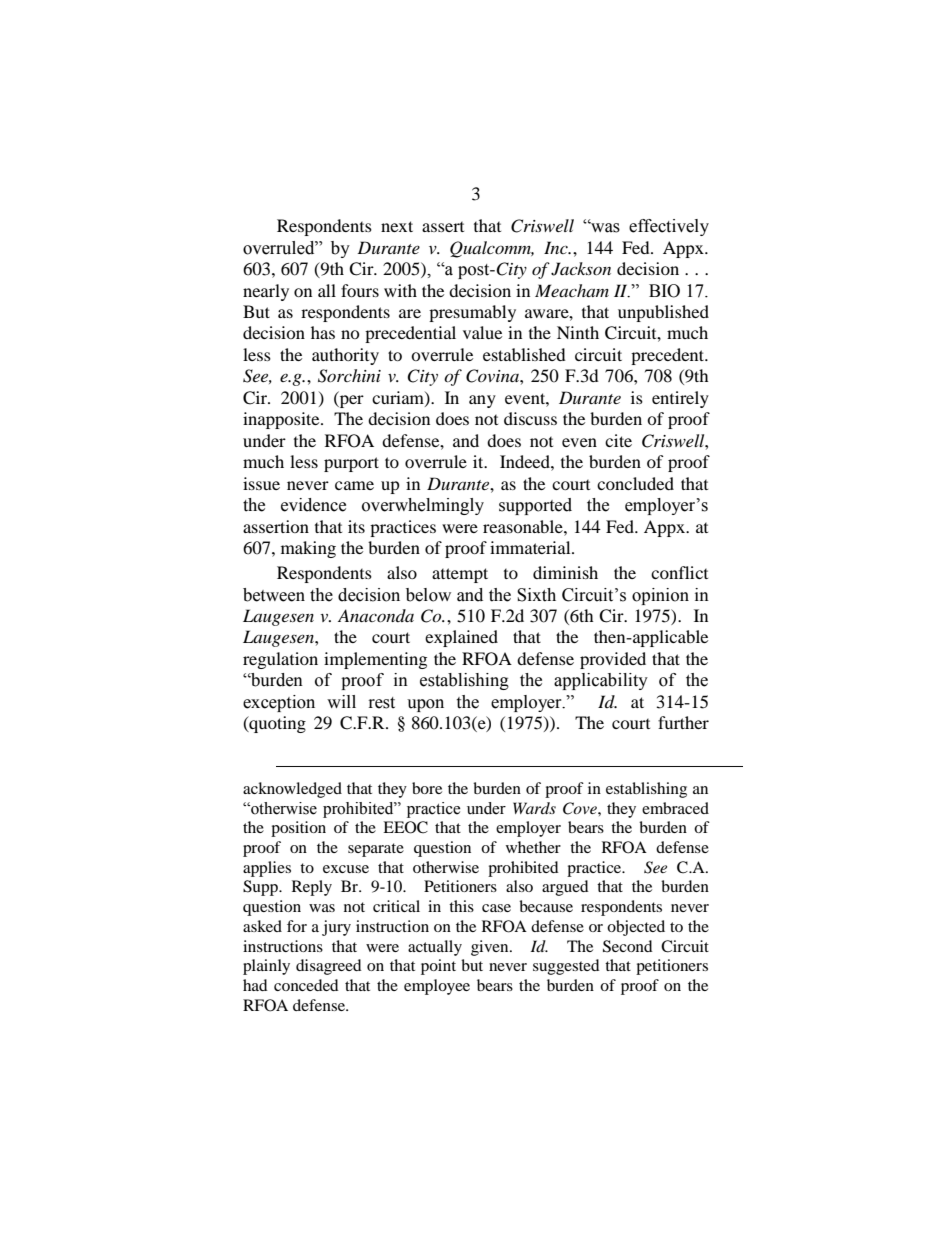 This image has height=1233, width=952. I want to click on disagreed, so click(329, 967).
